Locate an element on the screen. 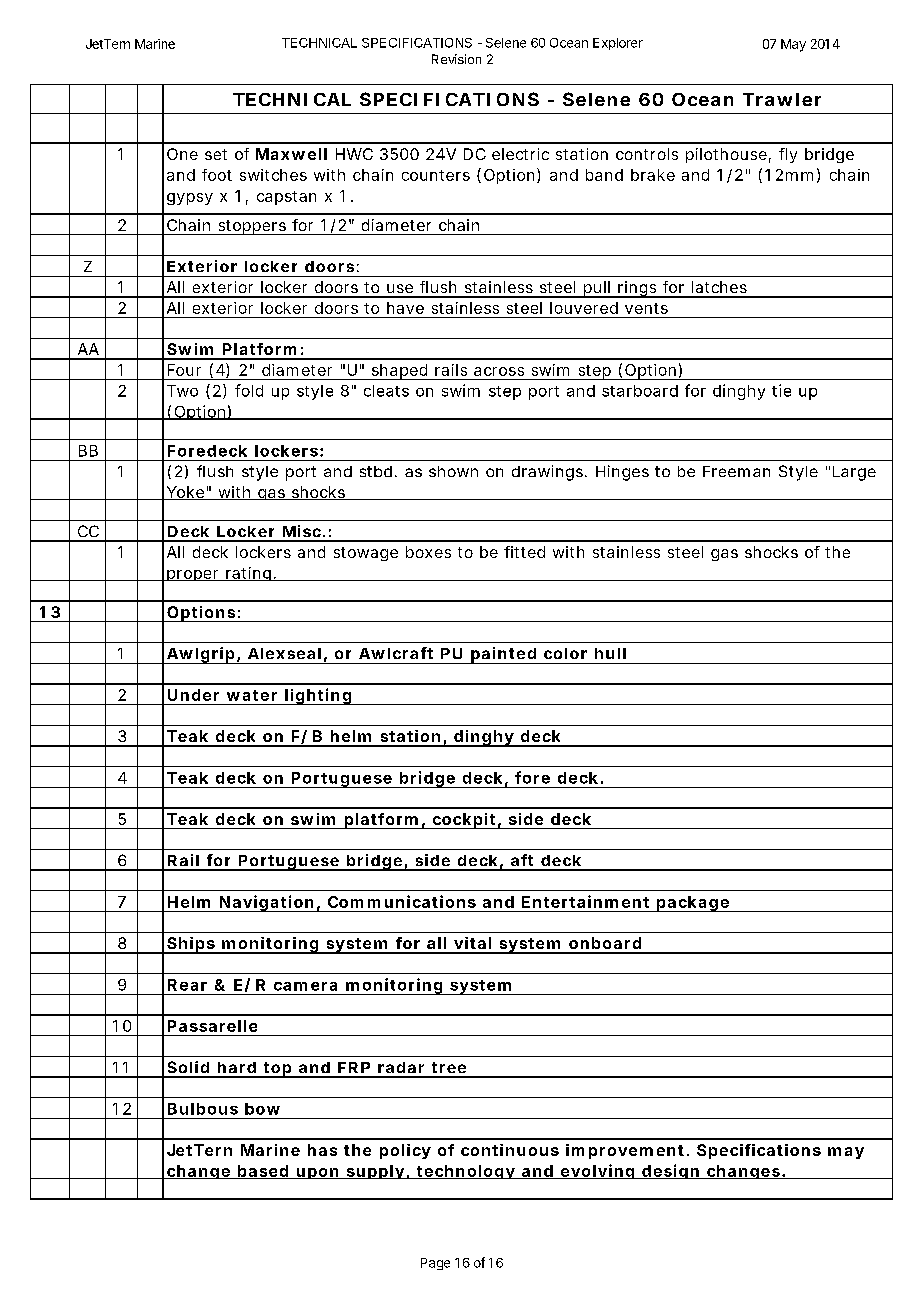 The image size is (924, 1308). Trawler is located at coordinates (782, 99).
